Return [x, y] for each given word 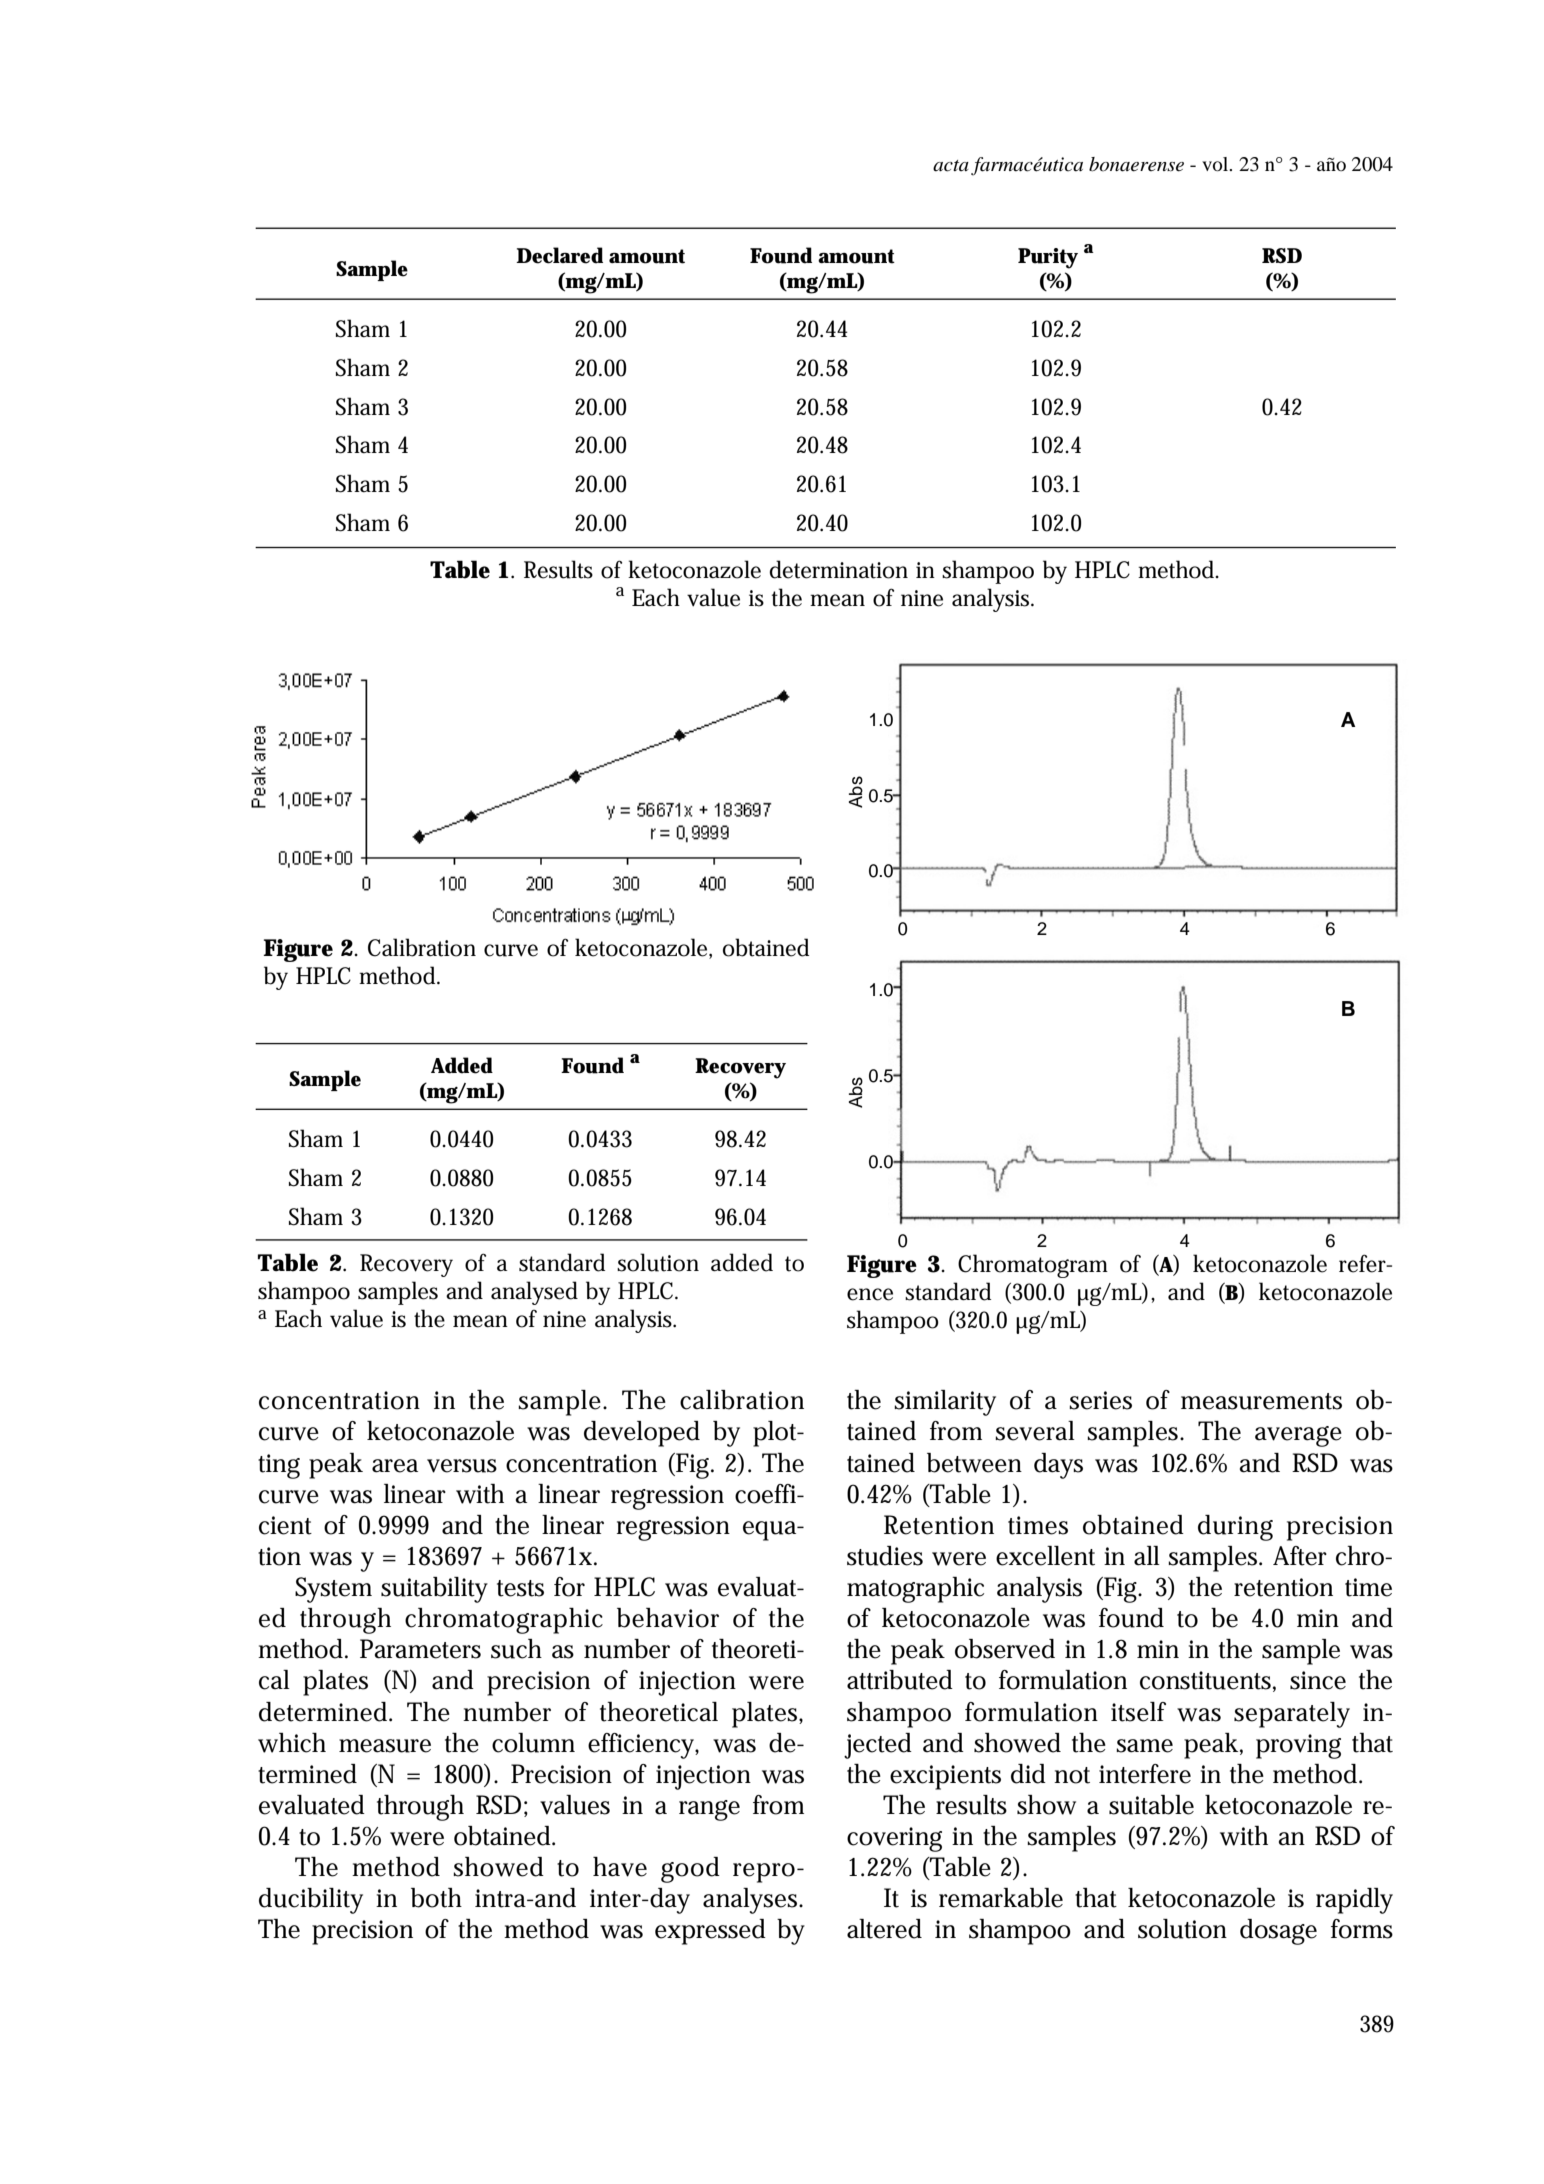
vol [1216, 164]
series [1100, 1400]
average [1298, 1436]
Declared [559, 255]
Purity [1048, 258]
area [395, 1466]
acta [951, 166]
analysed [534, 1293]
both [436, 1898]
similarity [945, 1403]
